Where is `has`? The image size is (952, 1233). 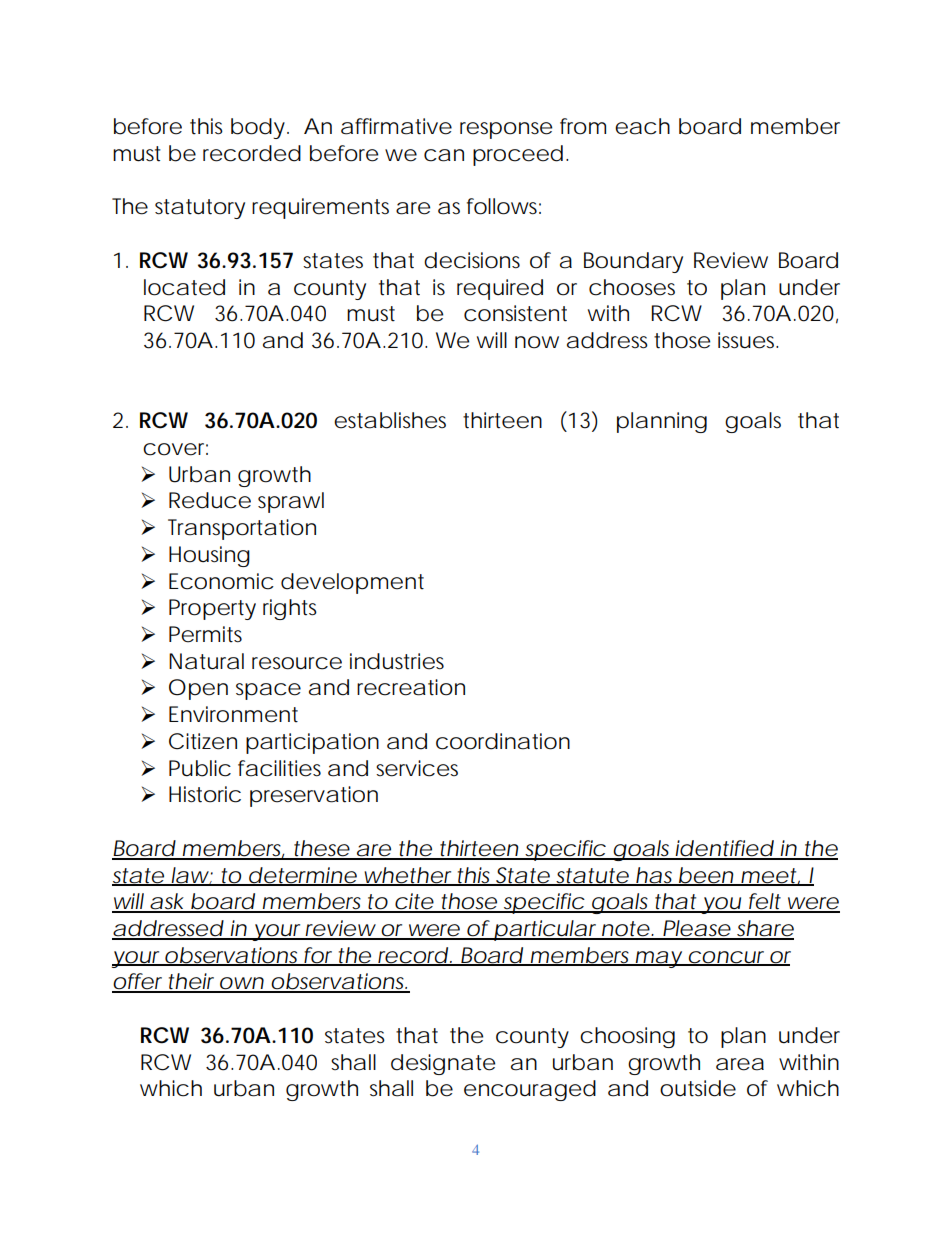
has is located at coordinates (654, 876).
